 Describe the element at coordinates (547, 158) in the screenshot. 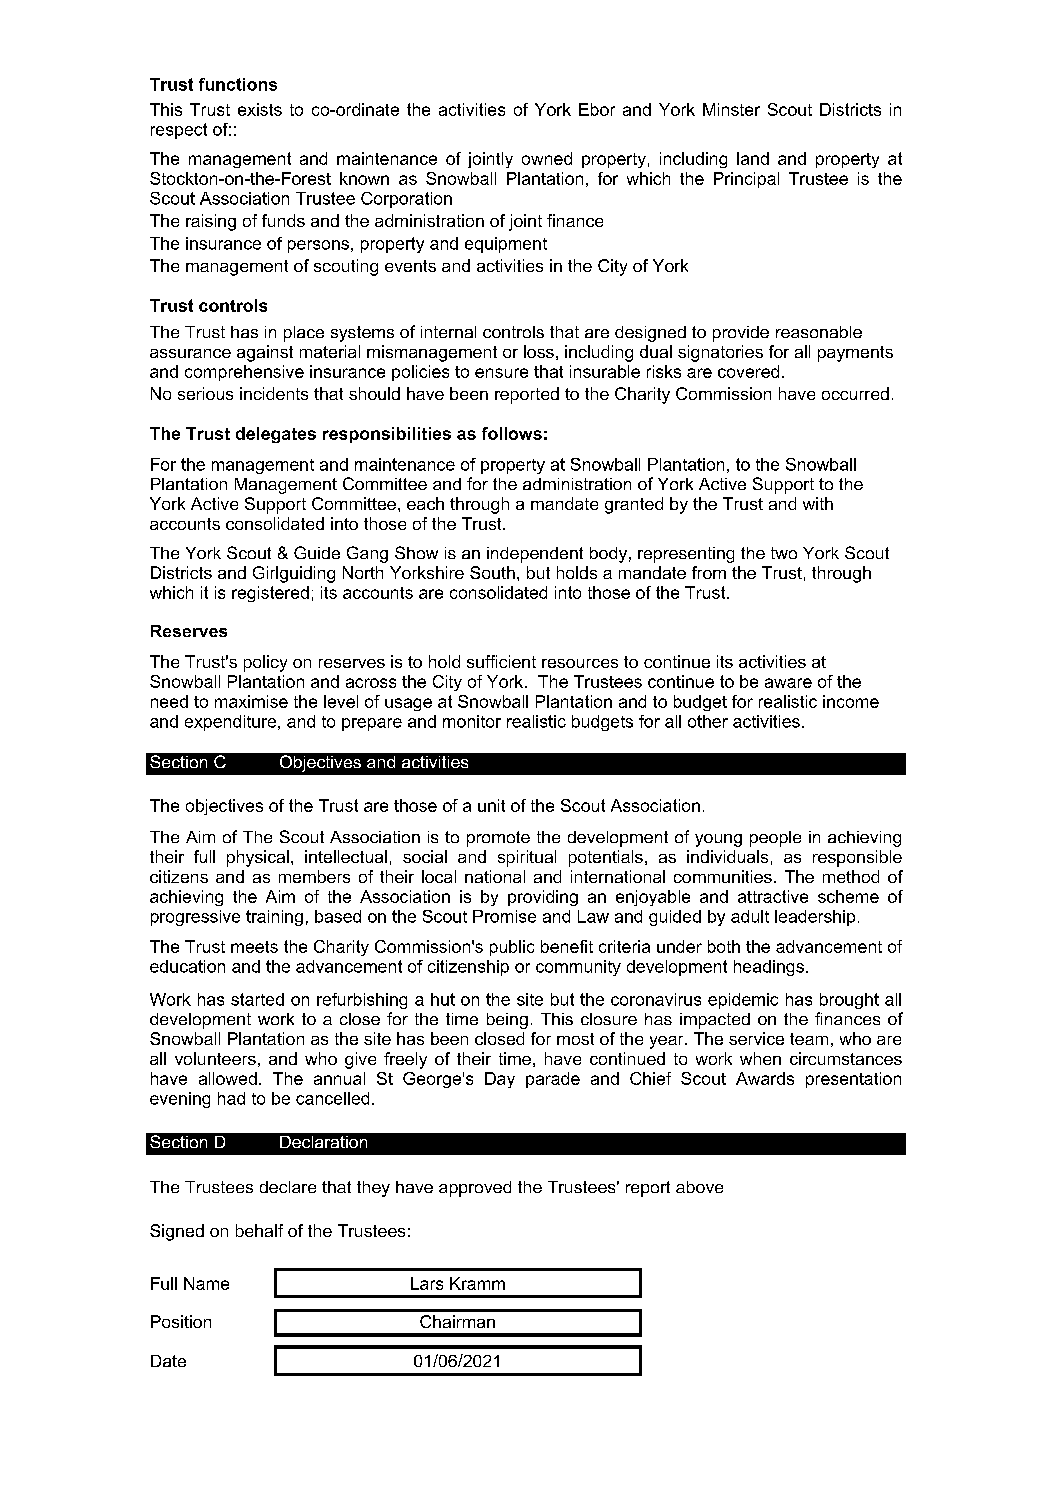

I see `owned` at that location.
